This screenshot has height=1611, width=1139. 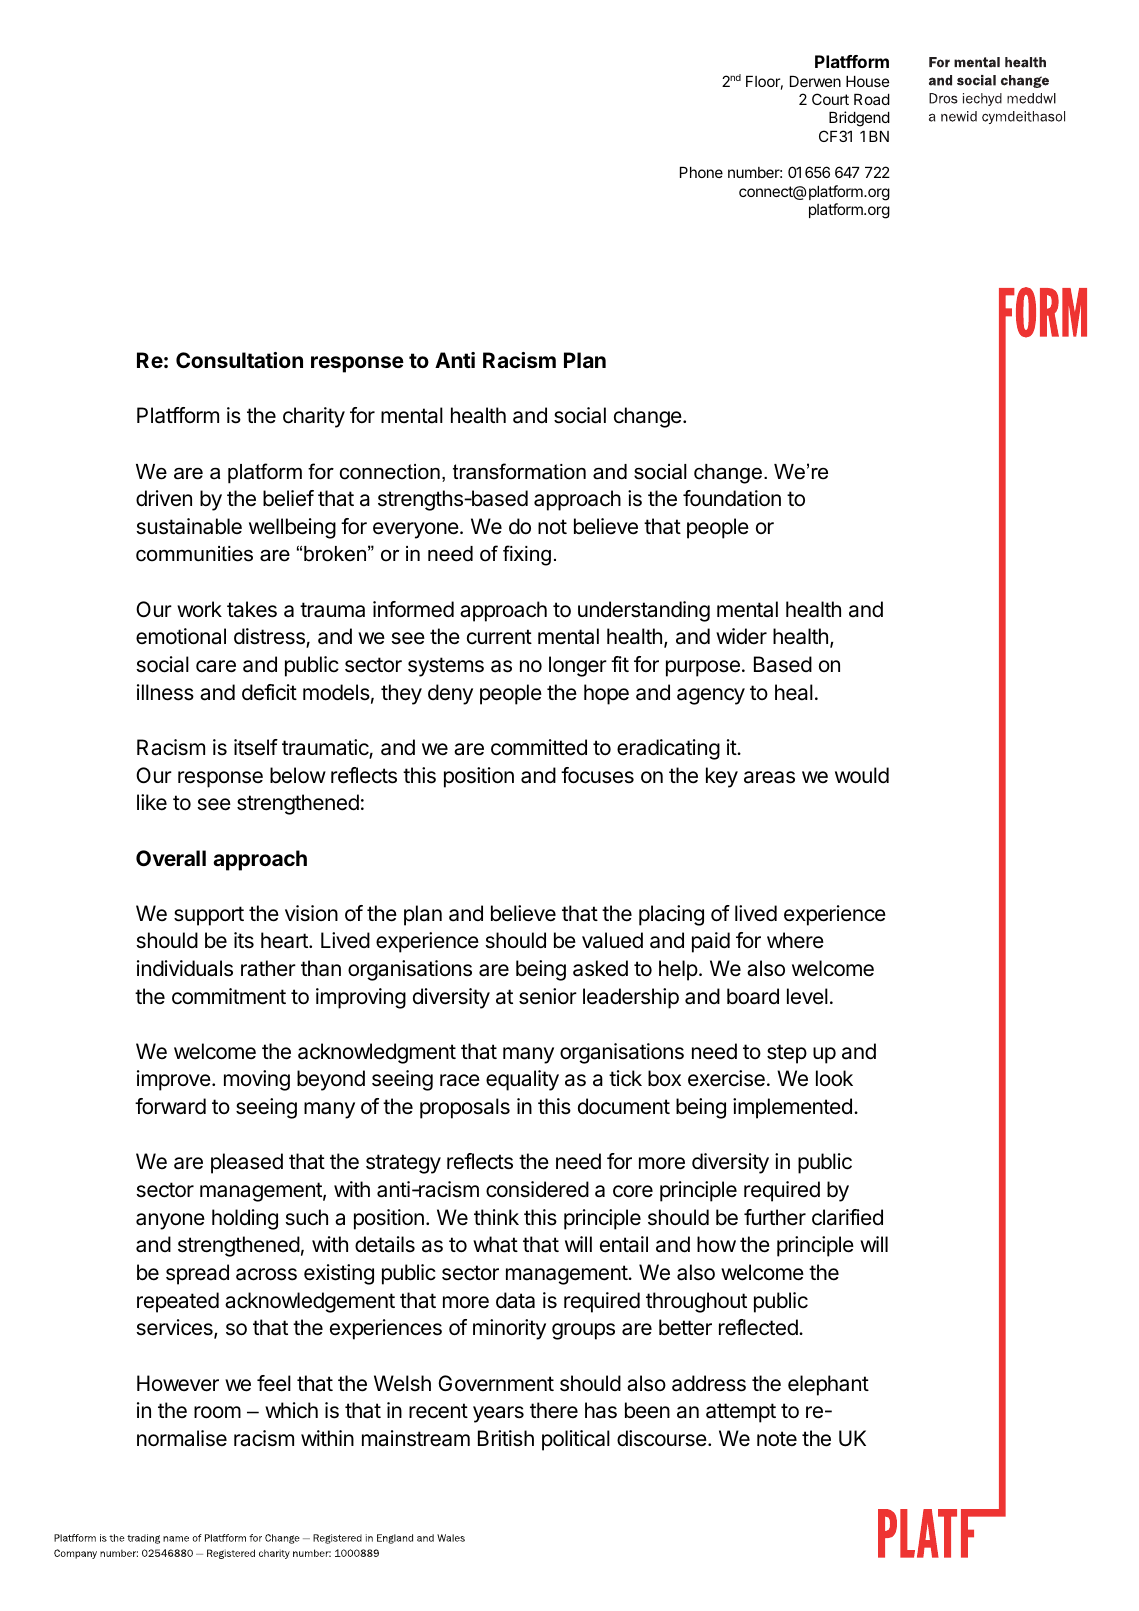 I want to click on room, so click(x=217, y=1412).
